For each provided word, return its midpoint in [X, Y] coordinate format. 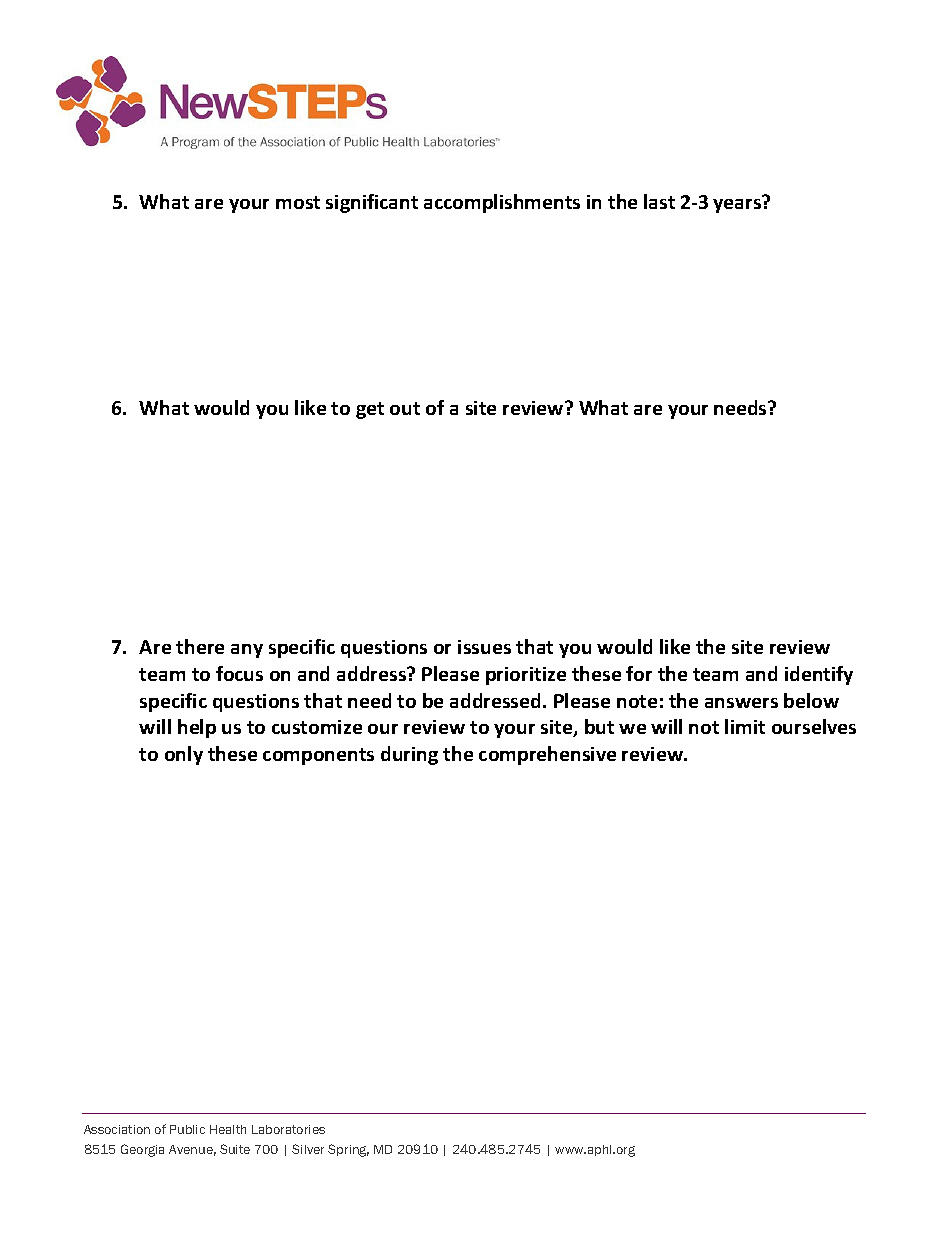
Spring [348, 1150]
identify [819, 675]
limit [745, 726]
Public [187, 1129]
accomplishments [502, 203]
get [370, 410]
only [184, 755]
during [409, 755]
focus [239, 673]
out [405, 408]
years [737, 206]
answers [741, 703]
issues [484, 647]
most [298, 202]
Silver [308, 1149]
